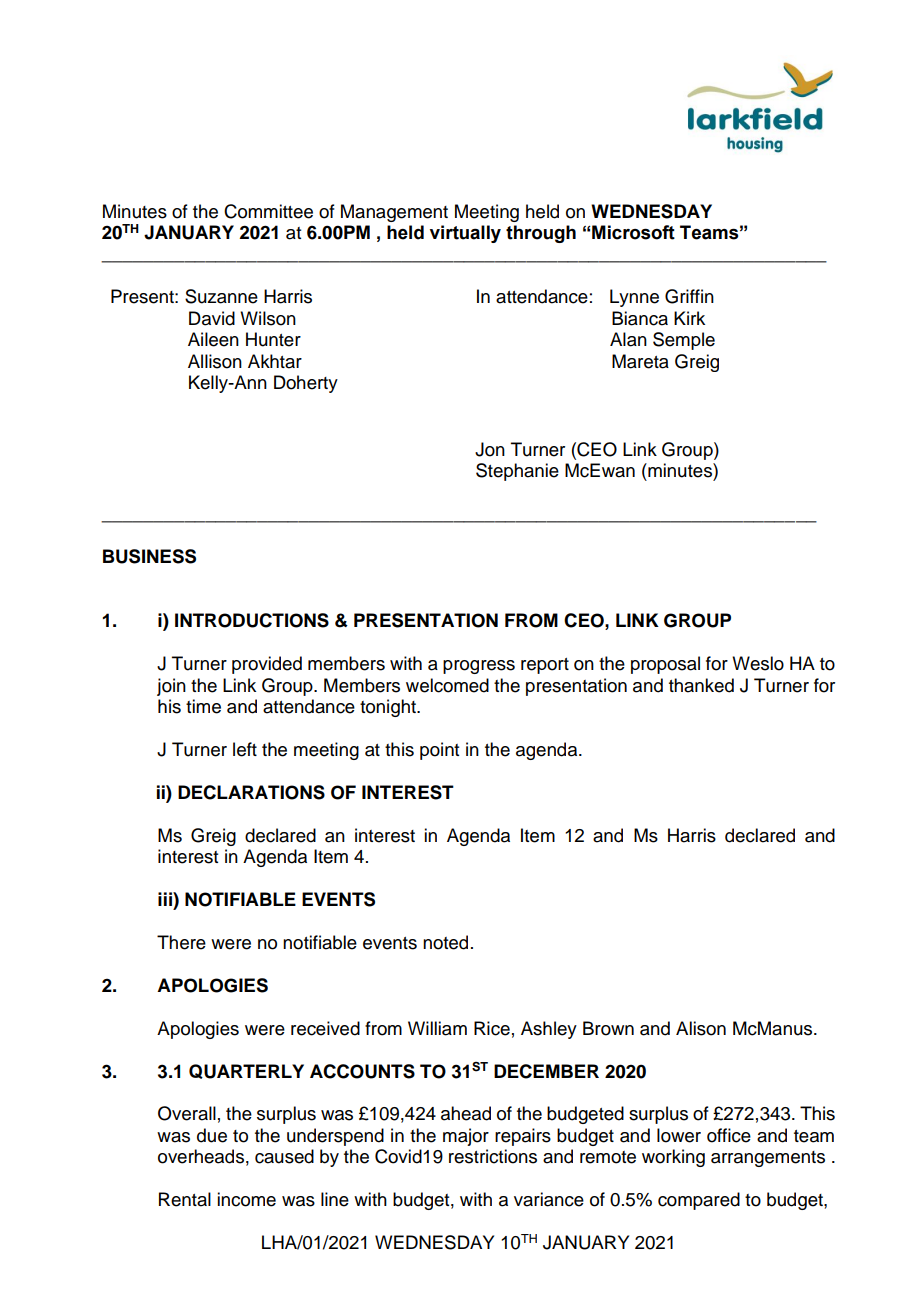 The image size is (924, 1308). I want to click on noted, so click(445, 942).
